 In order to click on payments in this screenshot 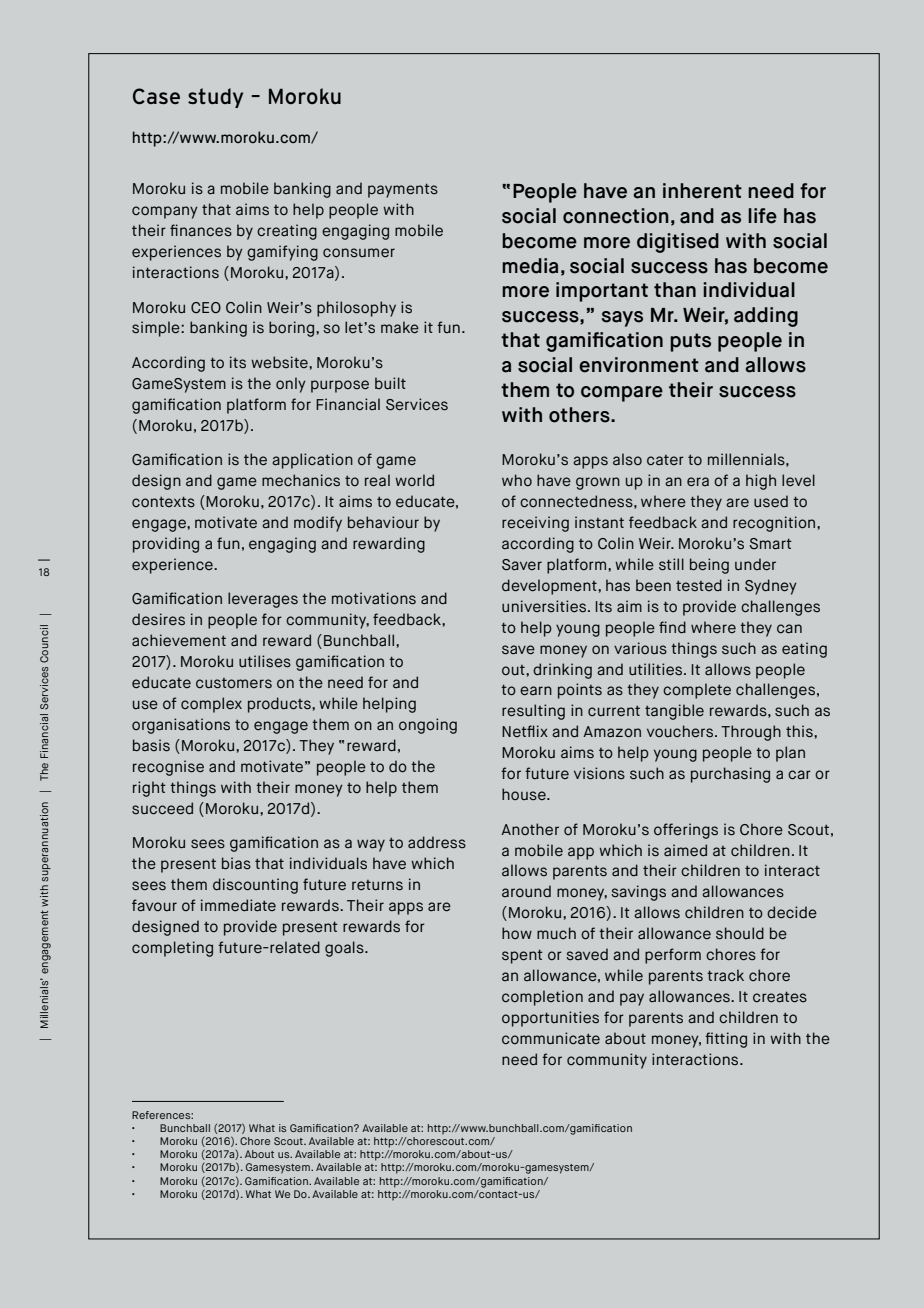, I will do `click(403, 190)`.
